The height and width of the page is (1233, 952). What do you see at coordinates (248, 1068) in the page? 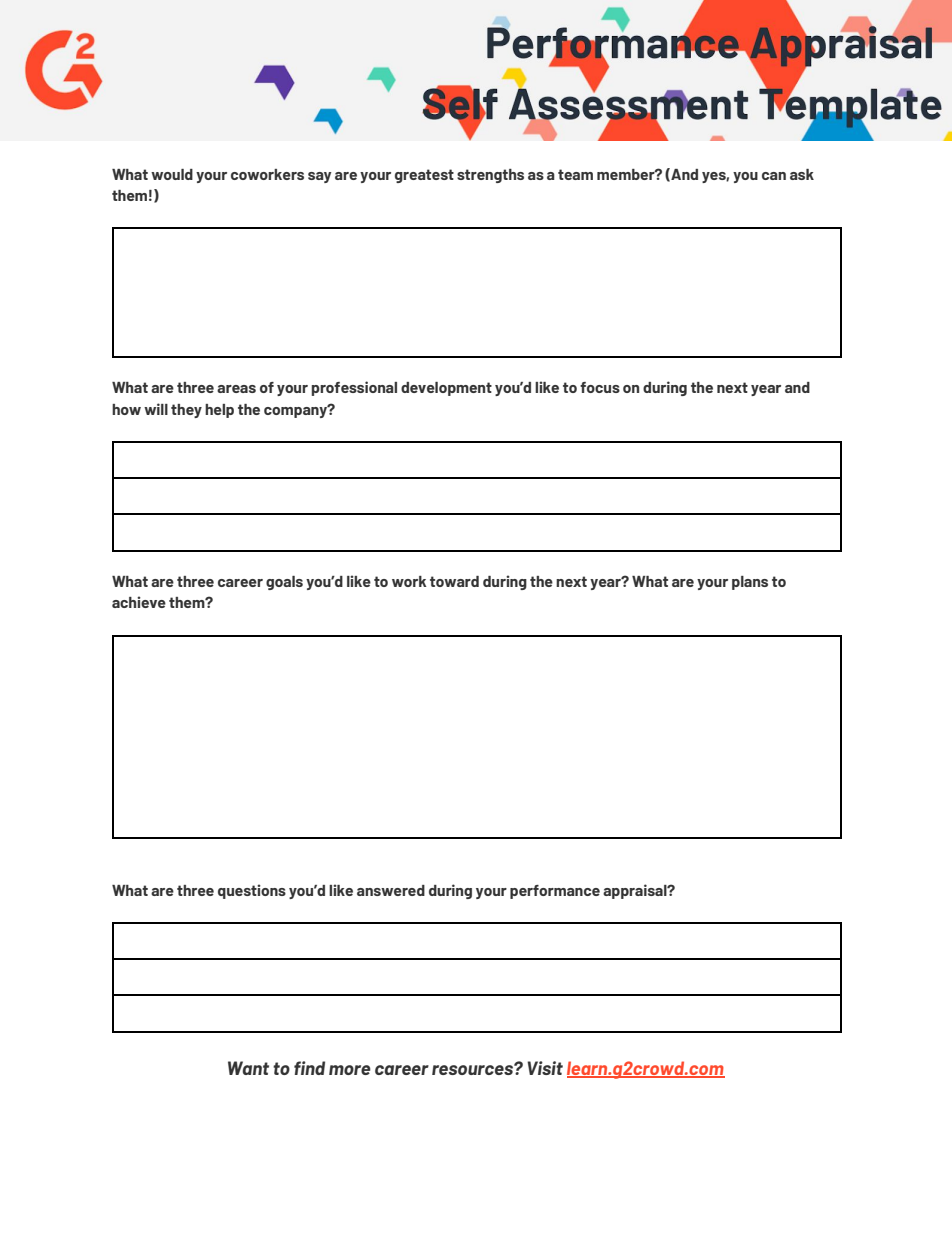
I see `Want` at bounding box center [248, 1068].
